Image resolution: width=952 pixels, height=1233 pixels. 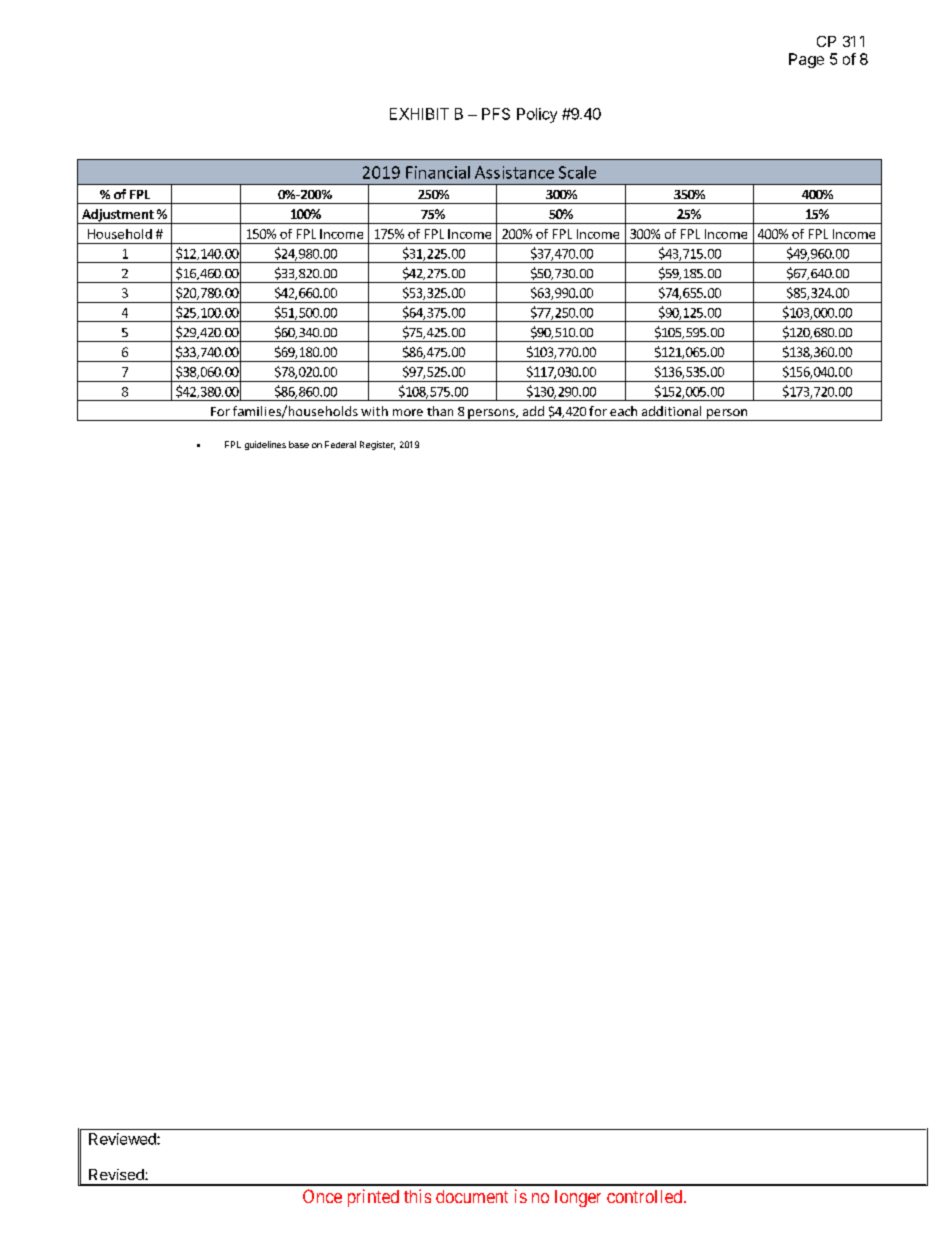 What do you see at coordinates (644, 1196) in the document?
I see `controlled` at bounding box center [644, 1196].
